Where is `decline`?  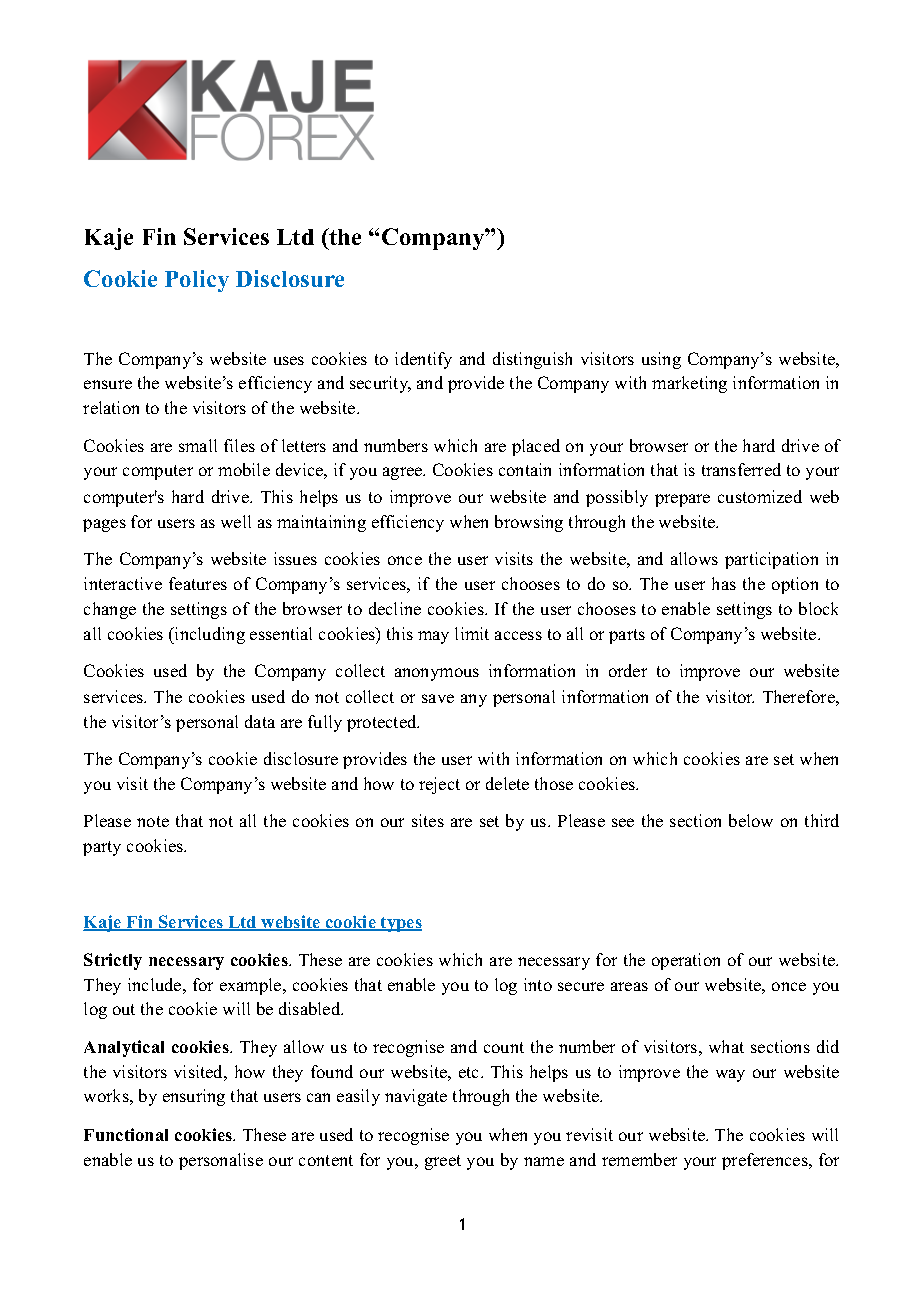
decline is located at coordinates (395, 608).
